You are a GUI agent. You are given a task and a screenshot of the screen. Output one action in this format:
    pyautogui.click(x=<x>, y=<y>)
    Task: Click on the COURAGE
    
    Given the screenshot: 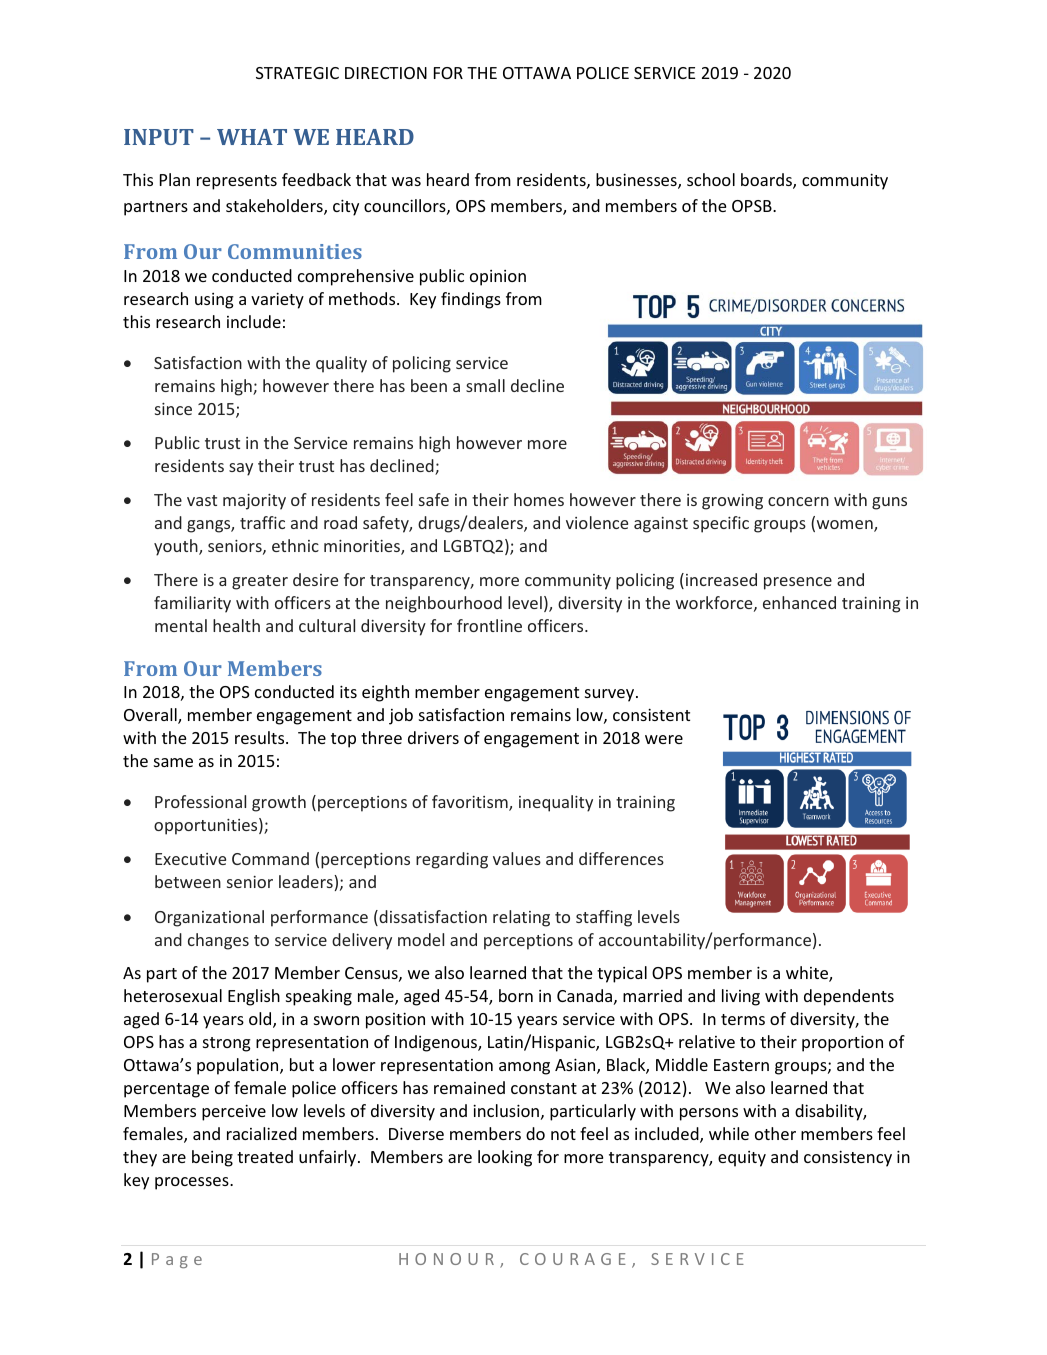 What is the action you would take?
    pyautogui.click(x=573, y=1259)
